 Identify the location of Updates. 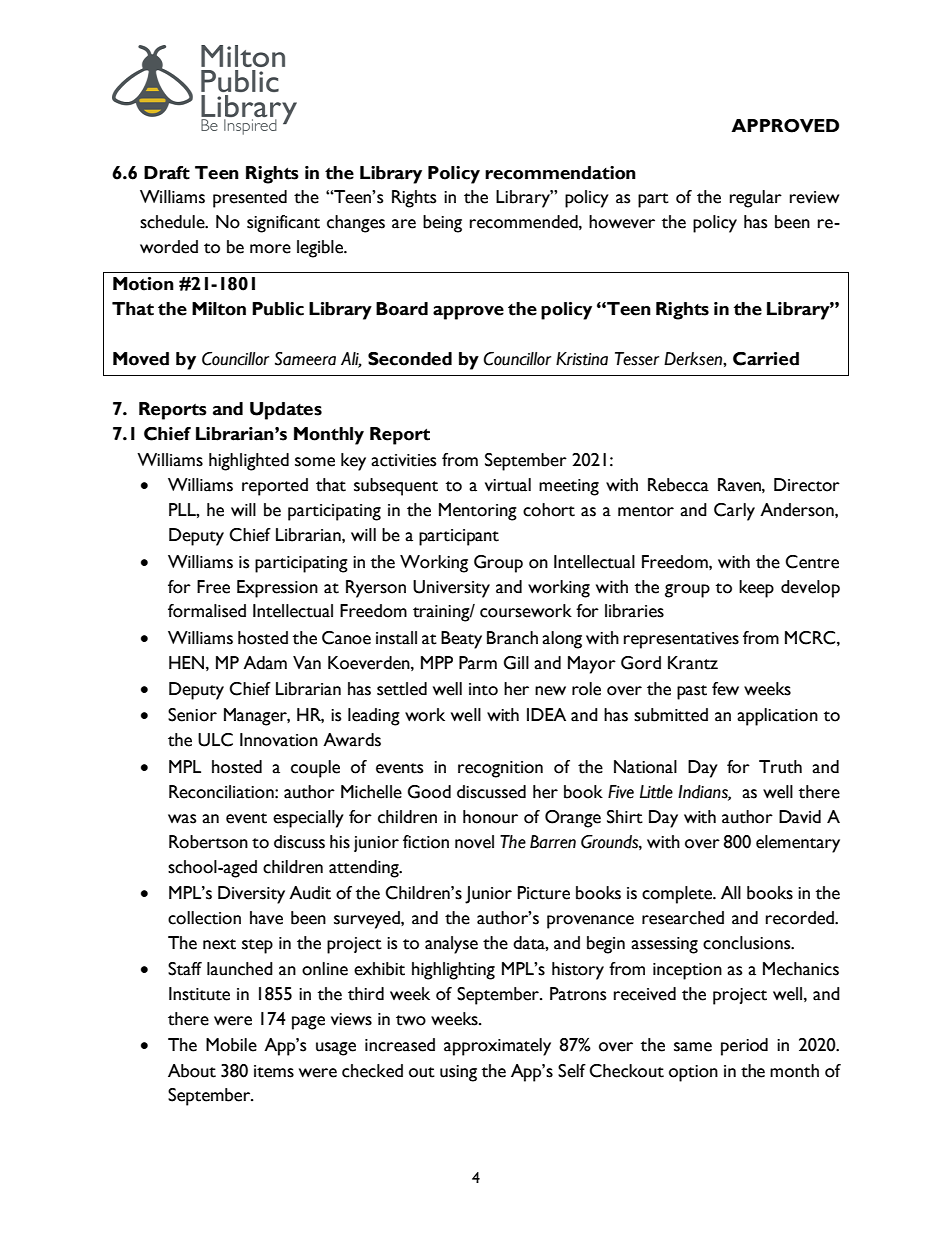
(286, 411).
